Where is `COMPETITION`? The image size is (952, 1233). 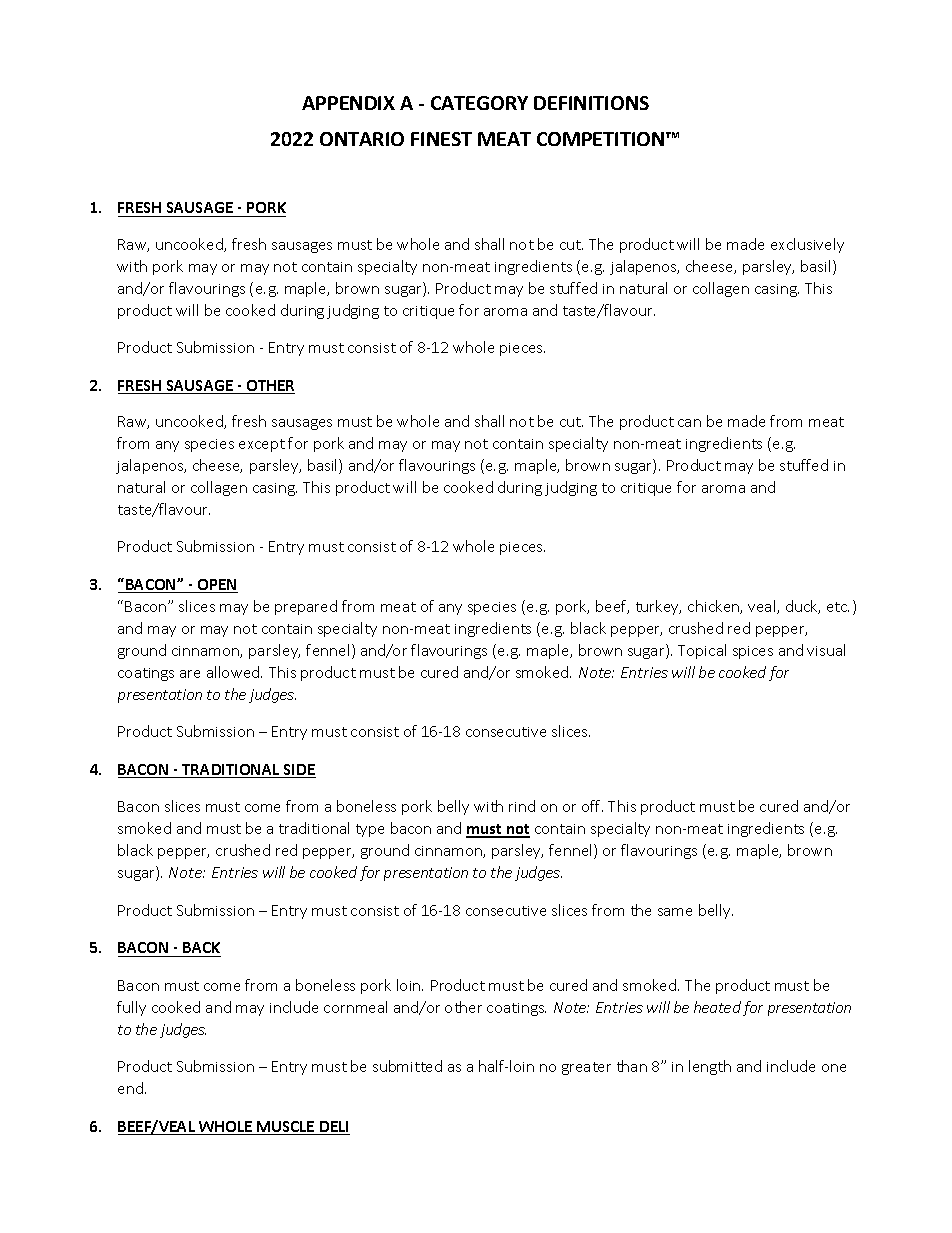 COMPETITION is located at coordinates (602, 139).
